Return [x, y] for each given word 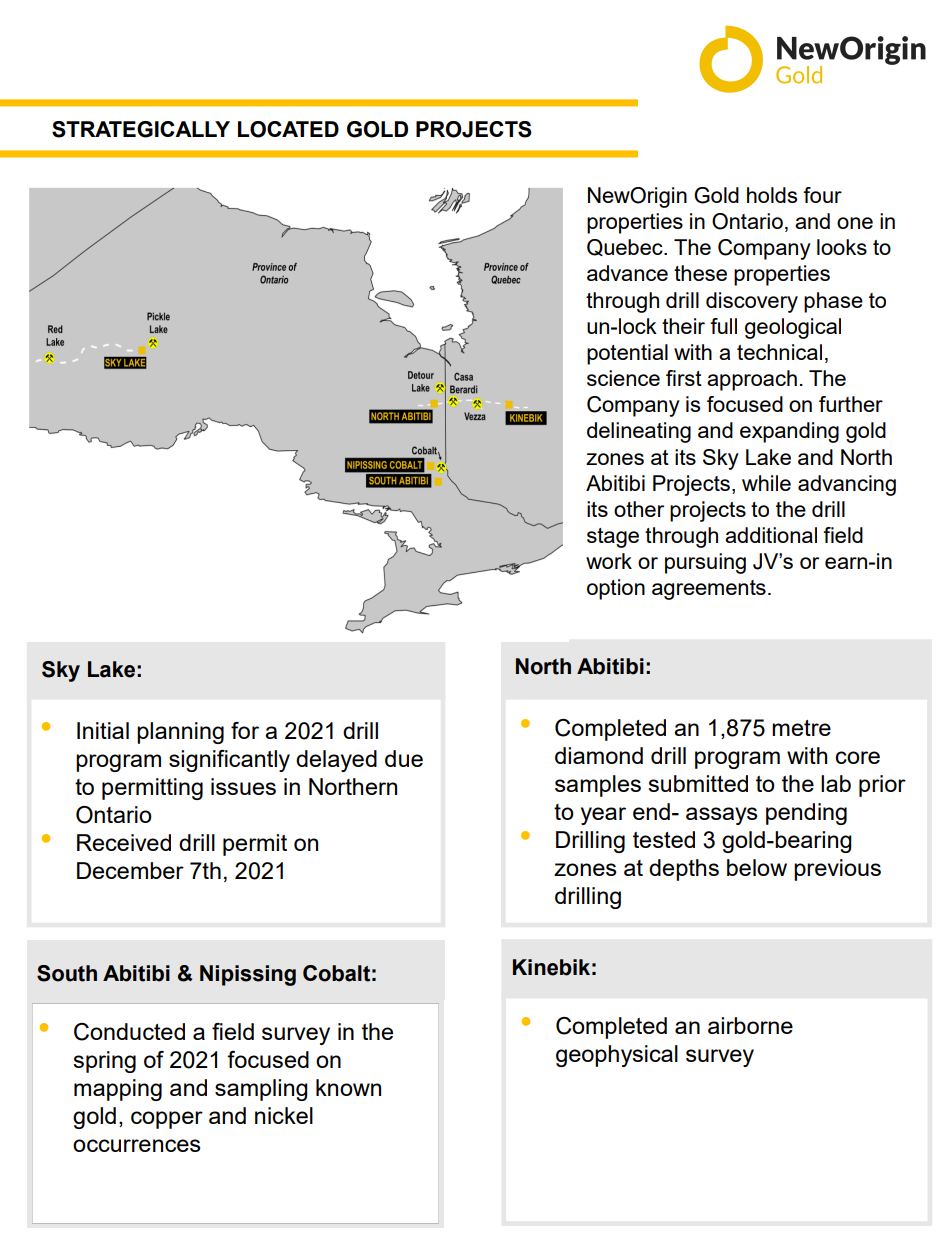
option [616, 589]
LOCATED [288, 129]
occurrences [136, 1145]
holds [772, 195]
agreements [709, 590]
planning [180, 733]
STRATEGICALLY [141, 129]
